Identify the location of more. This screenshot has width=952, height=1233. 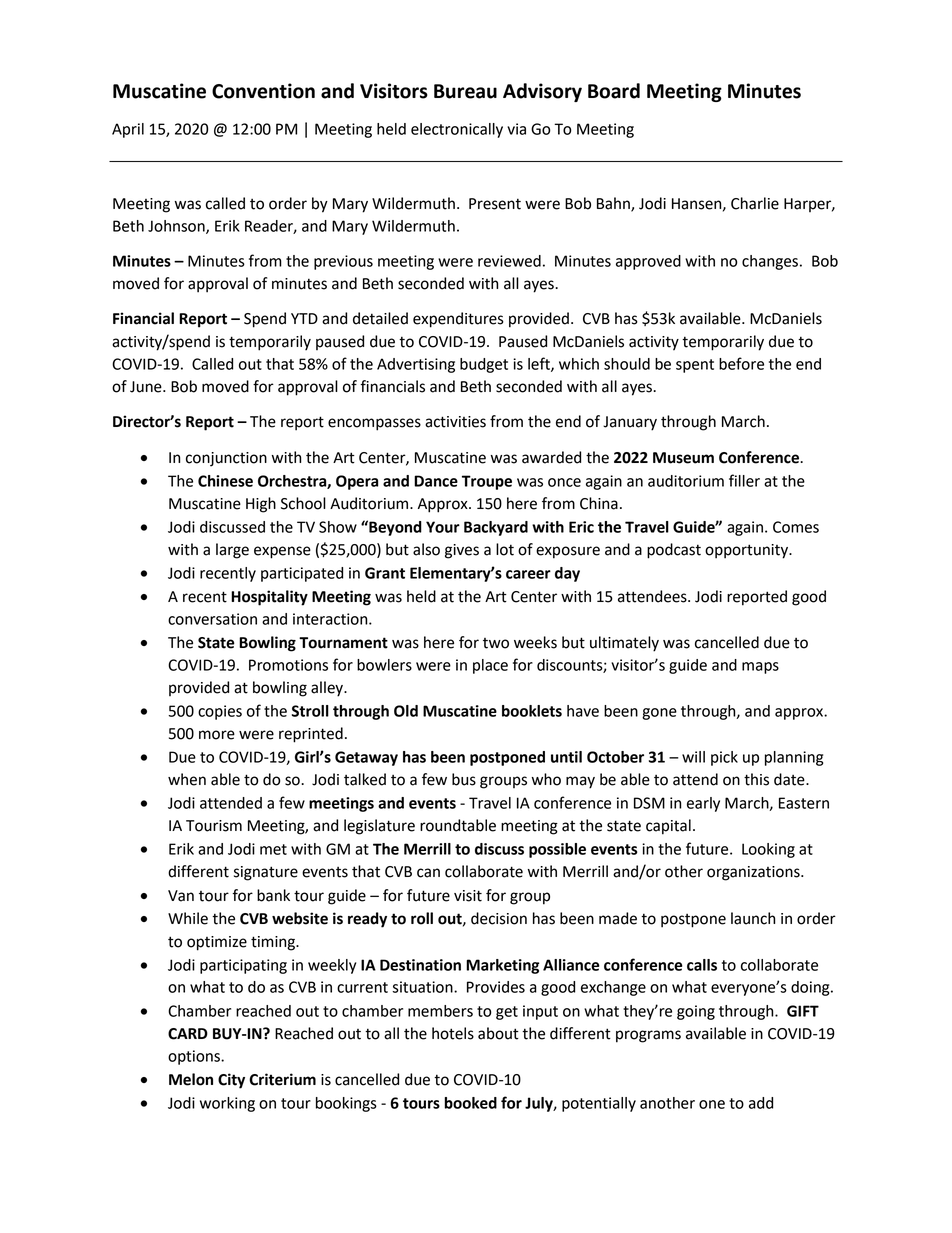
(217, 735).
